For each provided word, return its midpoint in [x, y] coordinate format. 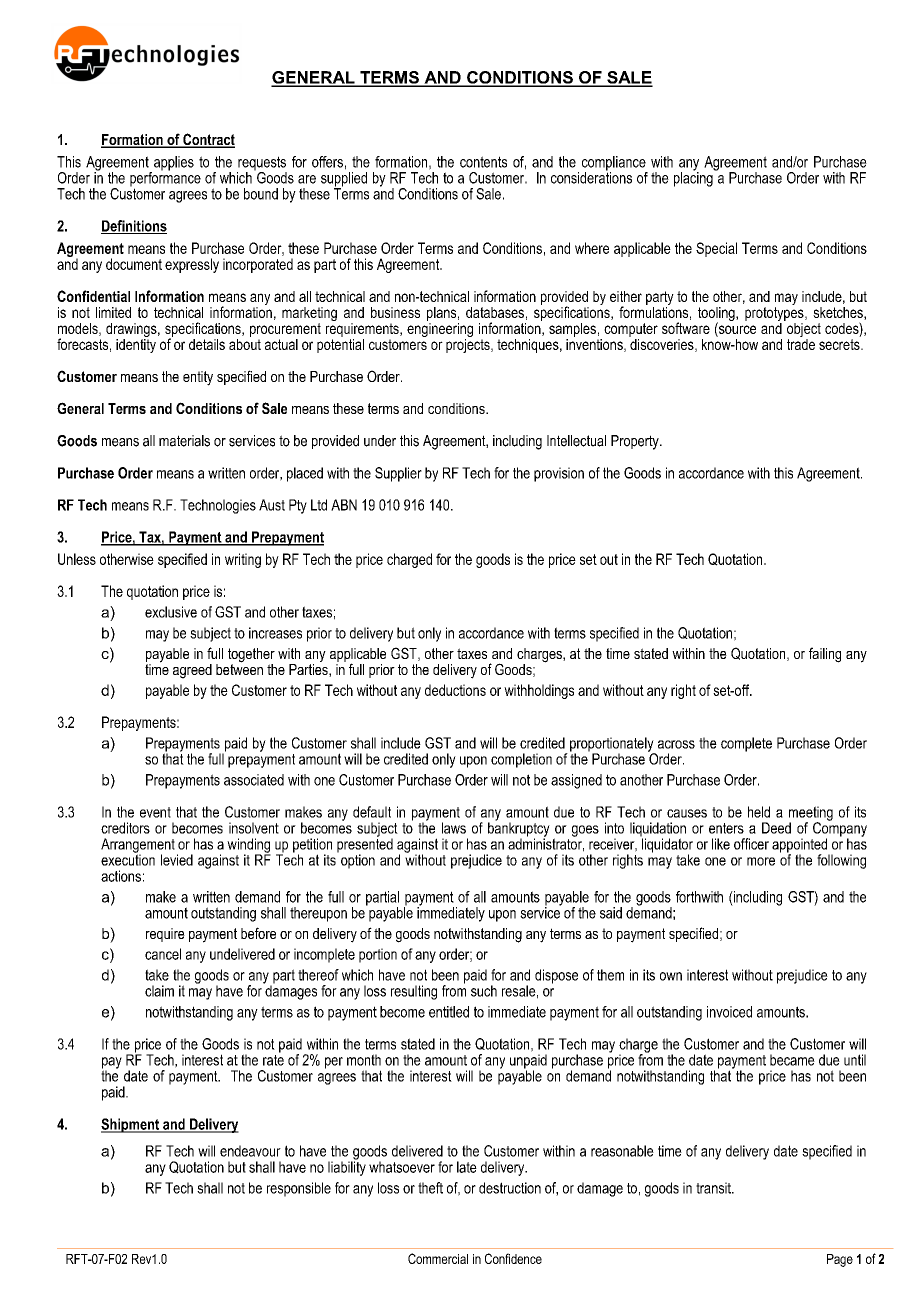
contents [483, 162]
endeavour [250, 1151]
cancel [163, 954]
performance [165, 179]
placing [694, 178]
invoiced [729, 1012]
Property [636, 442]
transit [714, 1188]
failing [825, 655]
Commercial [438, 1258]
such [484, 991]
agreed [192, 671]
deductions [455, 690]
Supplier [398, 474]
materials [184, 441]
